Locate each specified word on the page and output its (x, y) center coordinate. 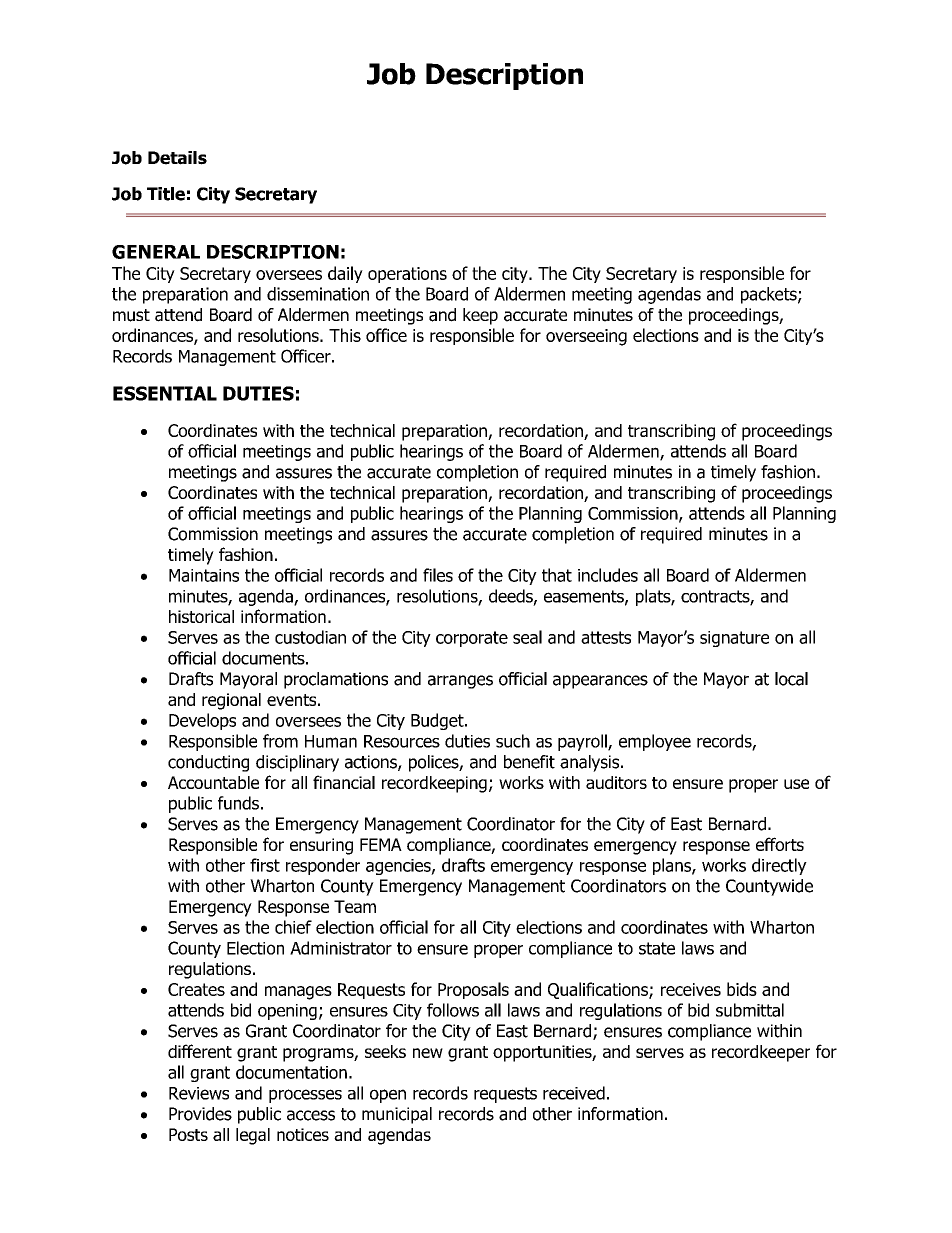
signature (734, 639)
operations (407, 275)
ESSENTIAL (165, 393)
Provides (200, 1114)
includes (608, 575)
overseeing (586, 337)
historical (201, 616)
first (265, 865)
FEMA (381, 844)
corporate (472, 639)
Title (166, 194)
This (345, 335)
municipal (397, 1115)
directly (779, 866)
